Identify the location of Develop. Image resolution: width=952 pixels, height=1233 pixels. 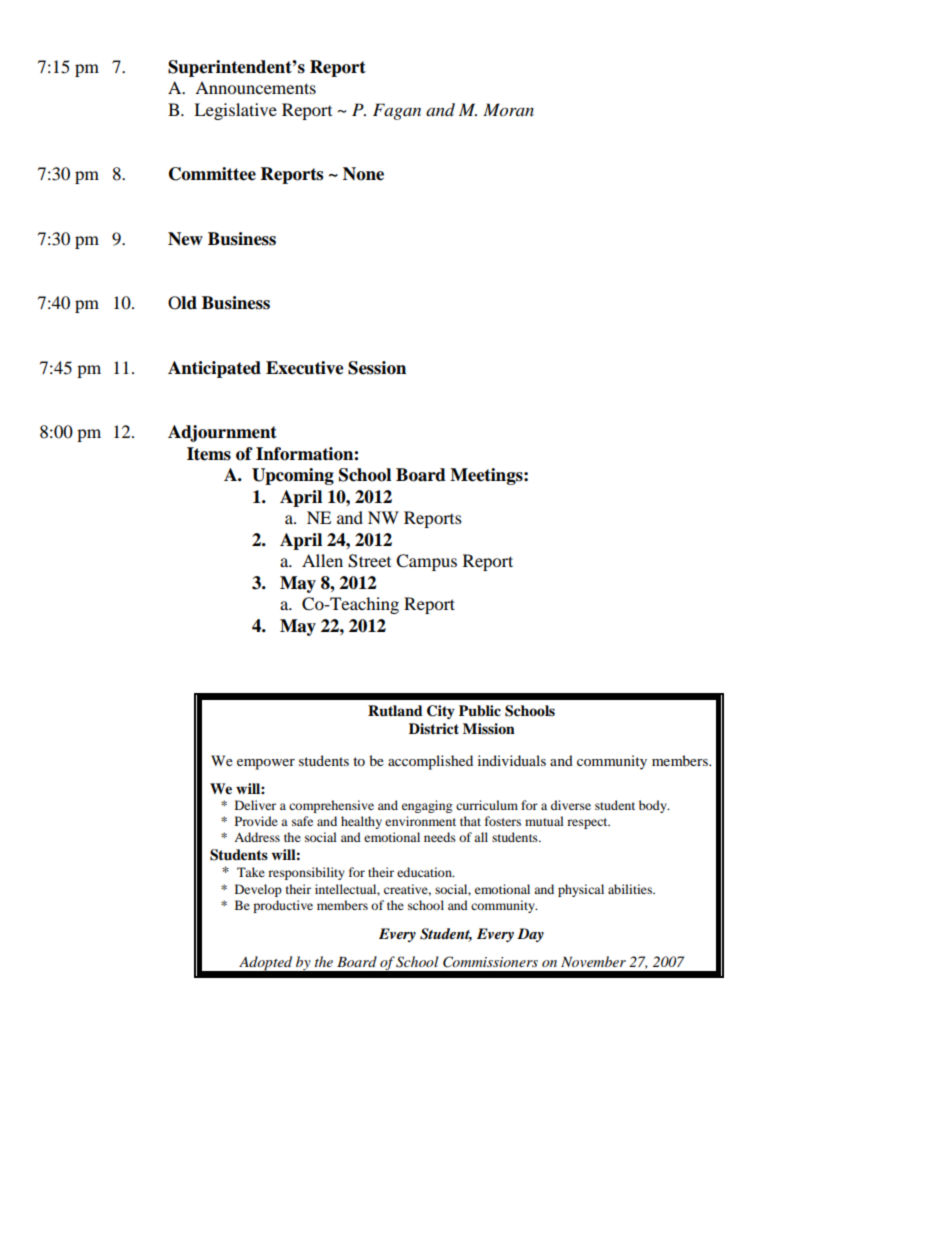
(258, 890).
